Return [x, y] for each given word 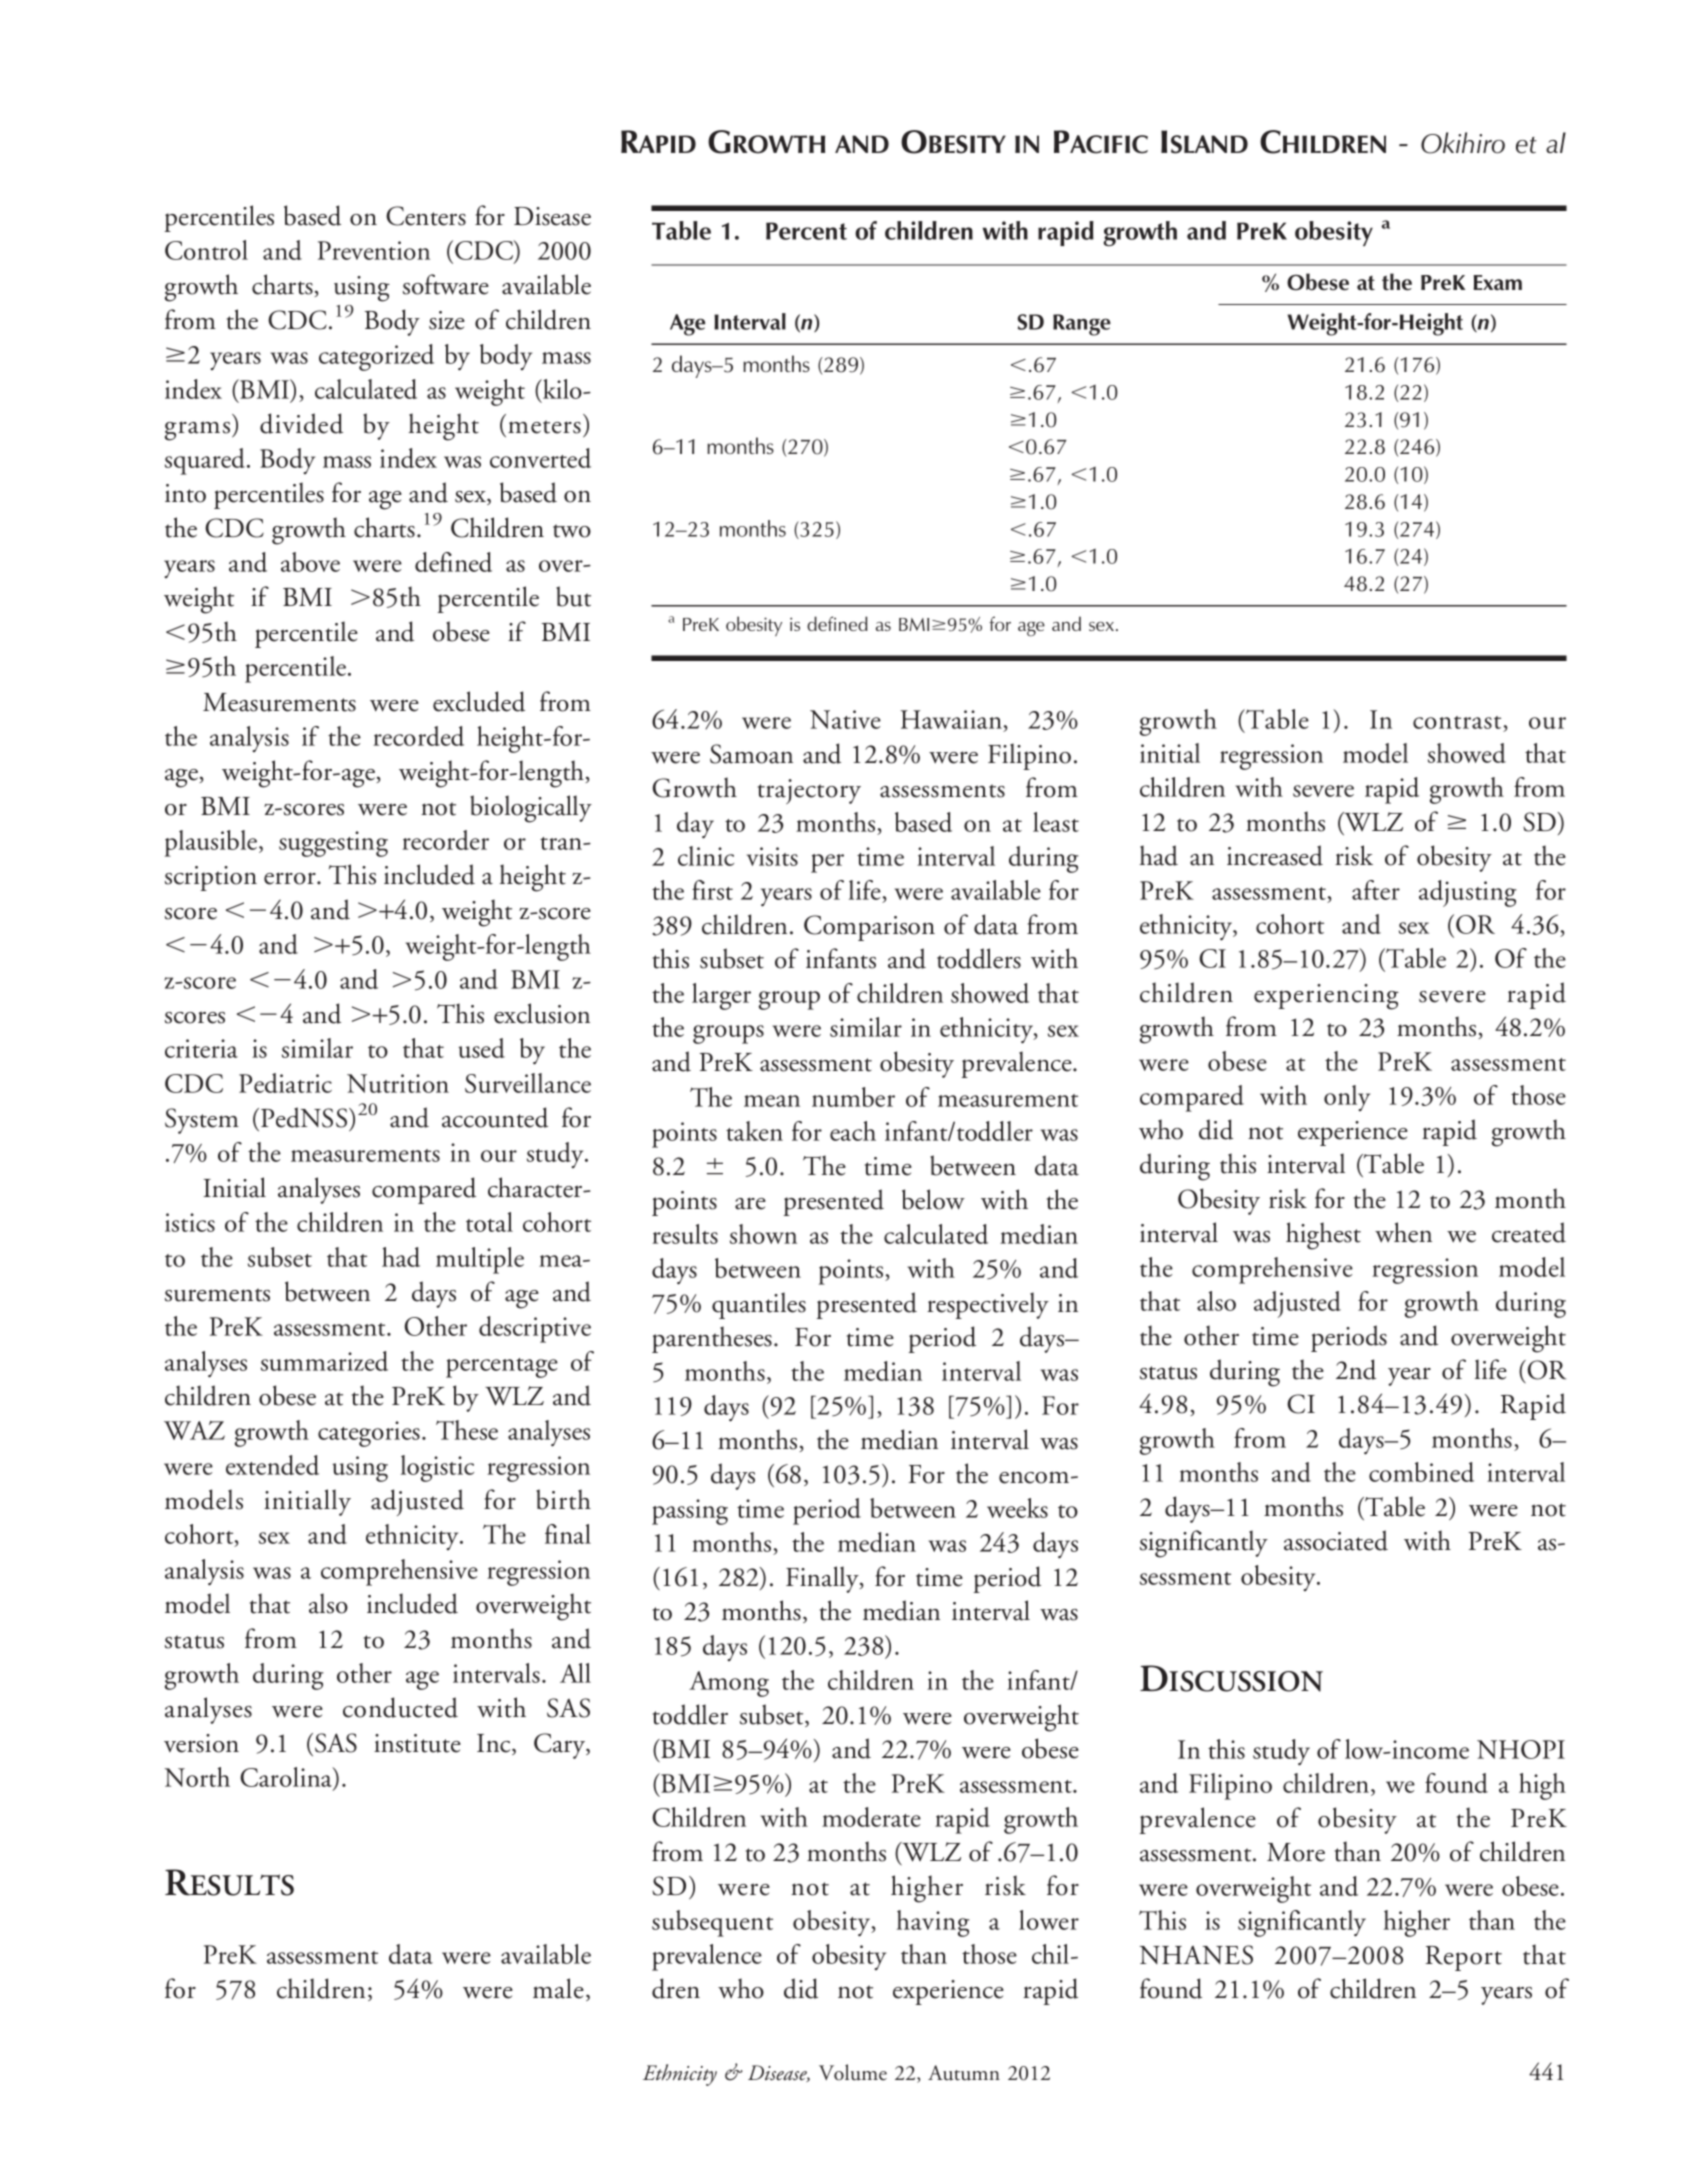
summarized [324, 1361]
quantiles [759, 1305]
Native [845, 719]
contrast [1457, 722]
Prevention [374, 250]
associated [1336, 1540]
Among [729, 1684]
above [310, 562]
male [558, 1988]
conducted [400, 1707]
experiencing [1326, 997]
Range [1082, 325]
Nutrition [398, 1083]
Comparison [869, 928]
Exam [1497, 282]
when [1403, 1232]
